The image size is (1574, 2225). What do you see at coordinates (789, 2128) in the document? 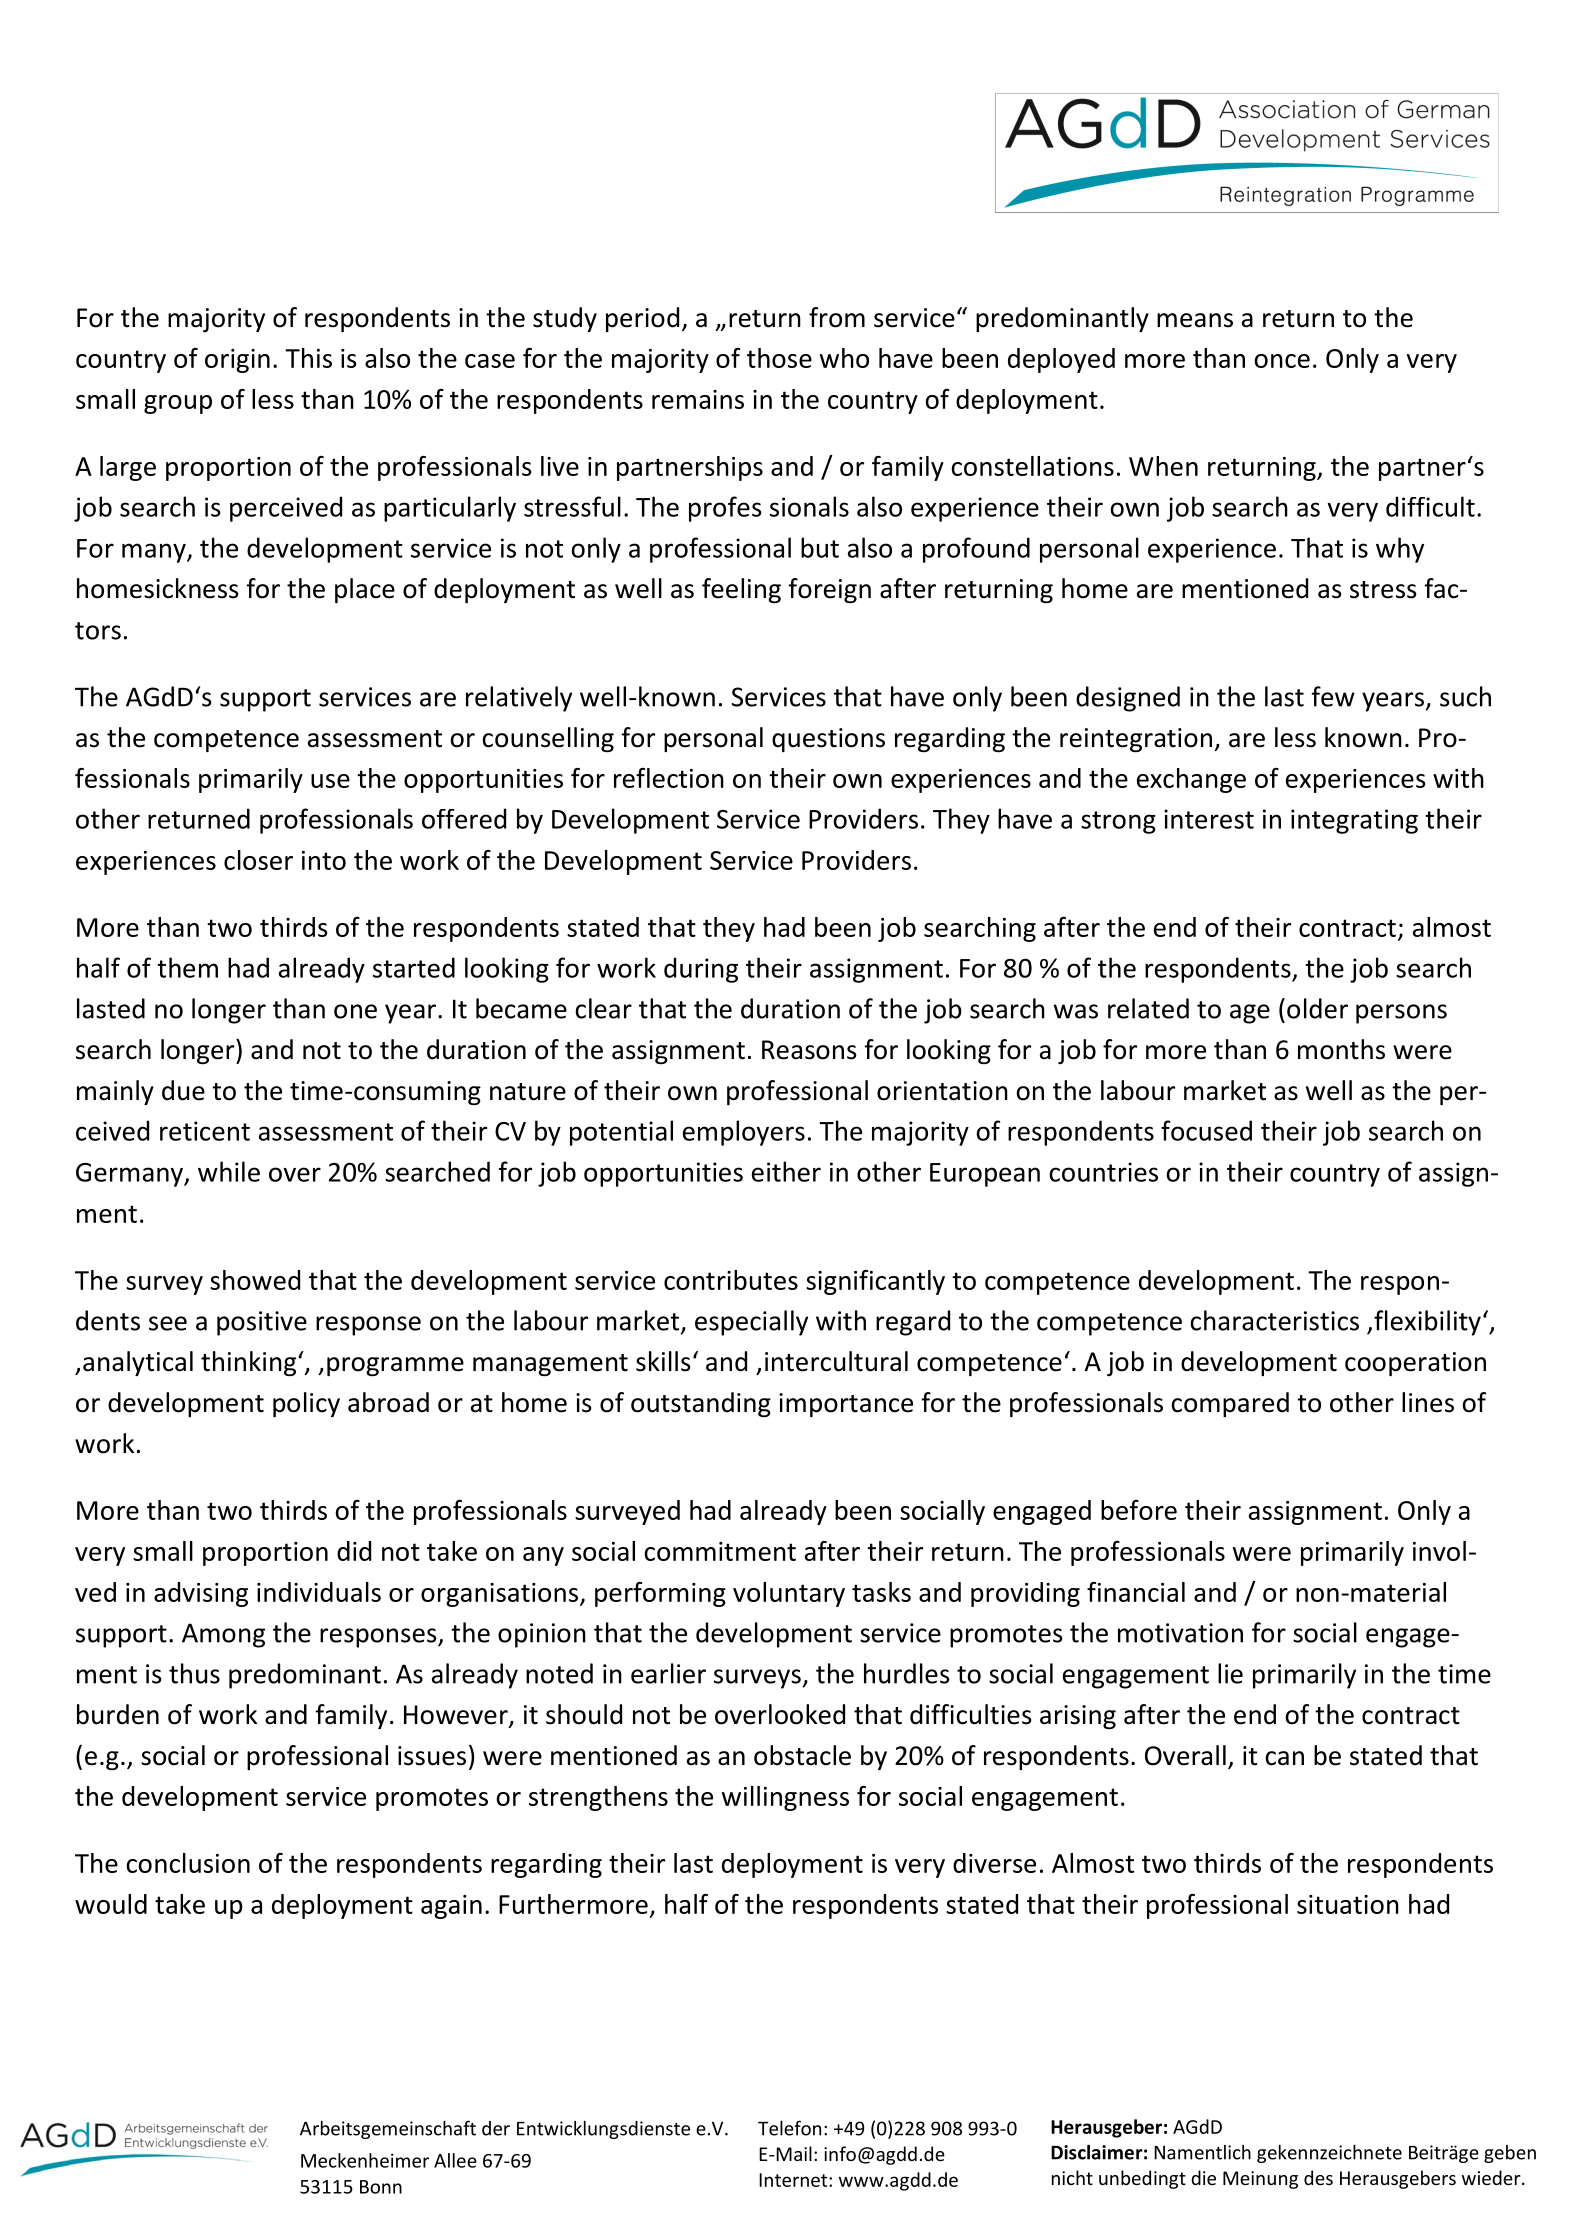
I see `Telefon` at bounding box center [789, 2128].
